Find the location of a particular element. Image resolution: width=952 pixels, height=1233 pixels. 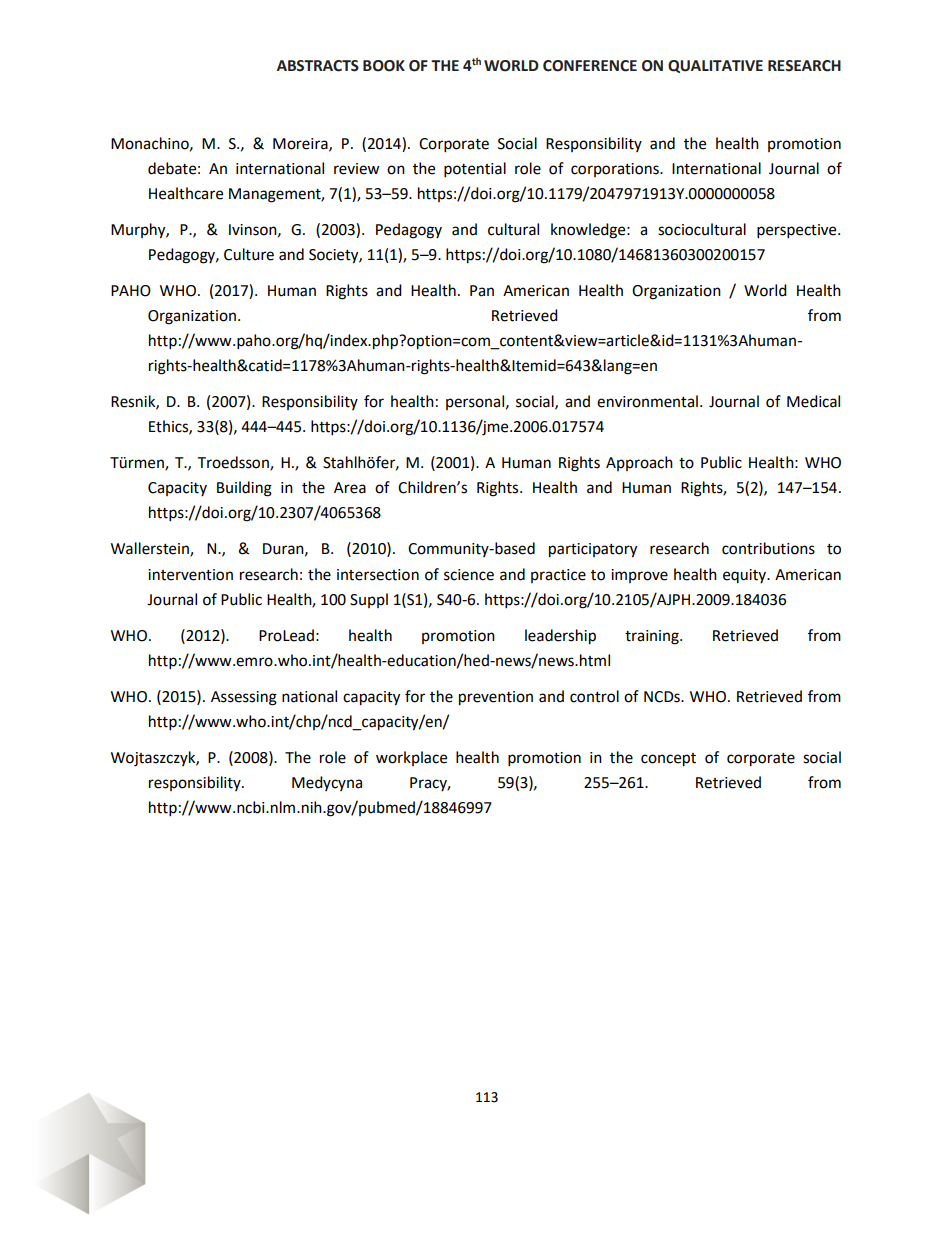

Pan is located at coordinates (482, 291).
